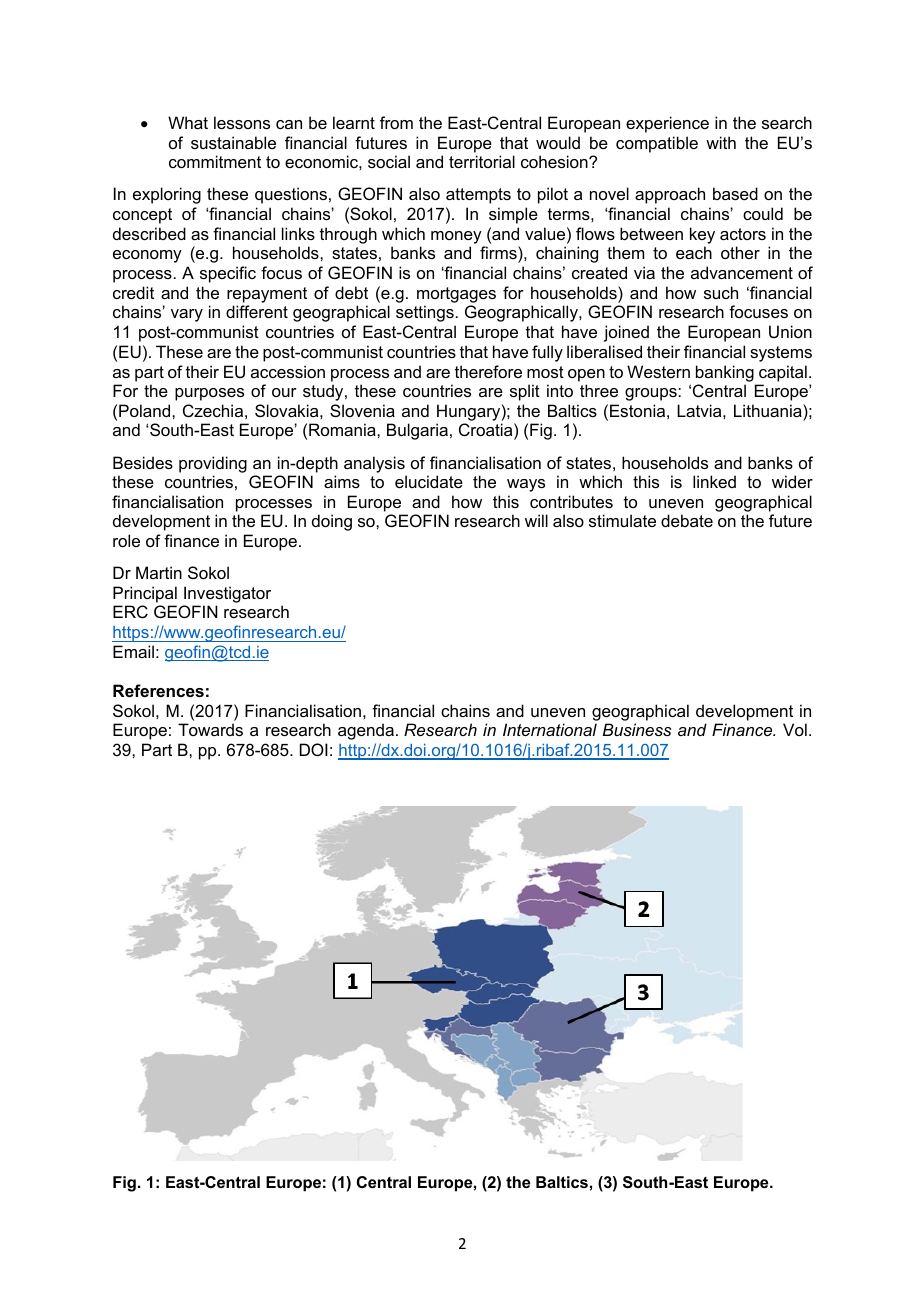  I want to click on territorial, so click(482, 161).
